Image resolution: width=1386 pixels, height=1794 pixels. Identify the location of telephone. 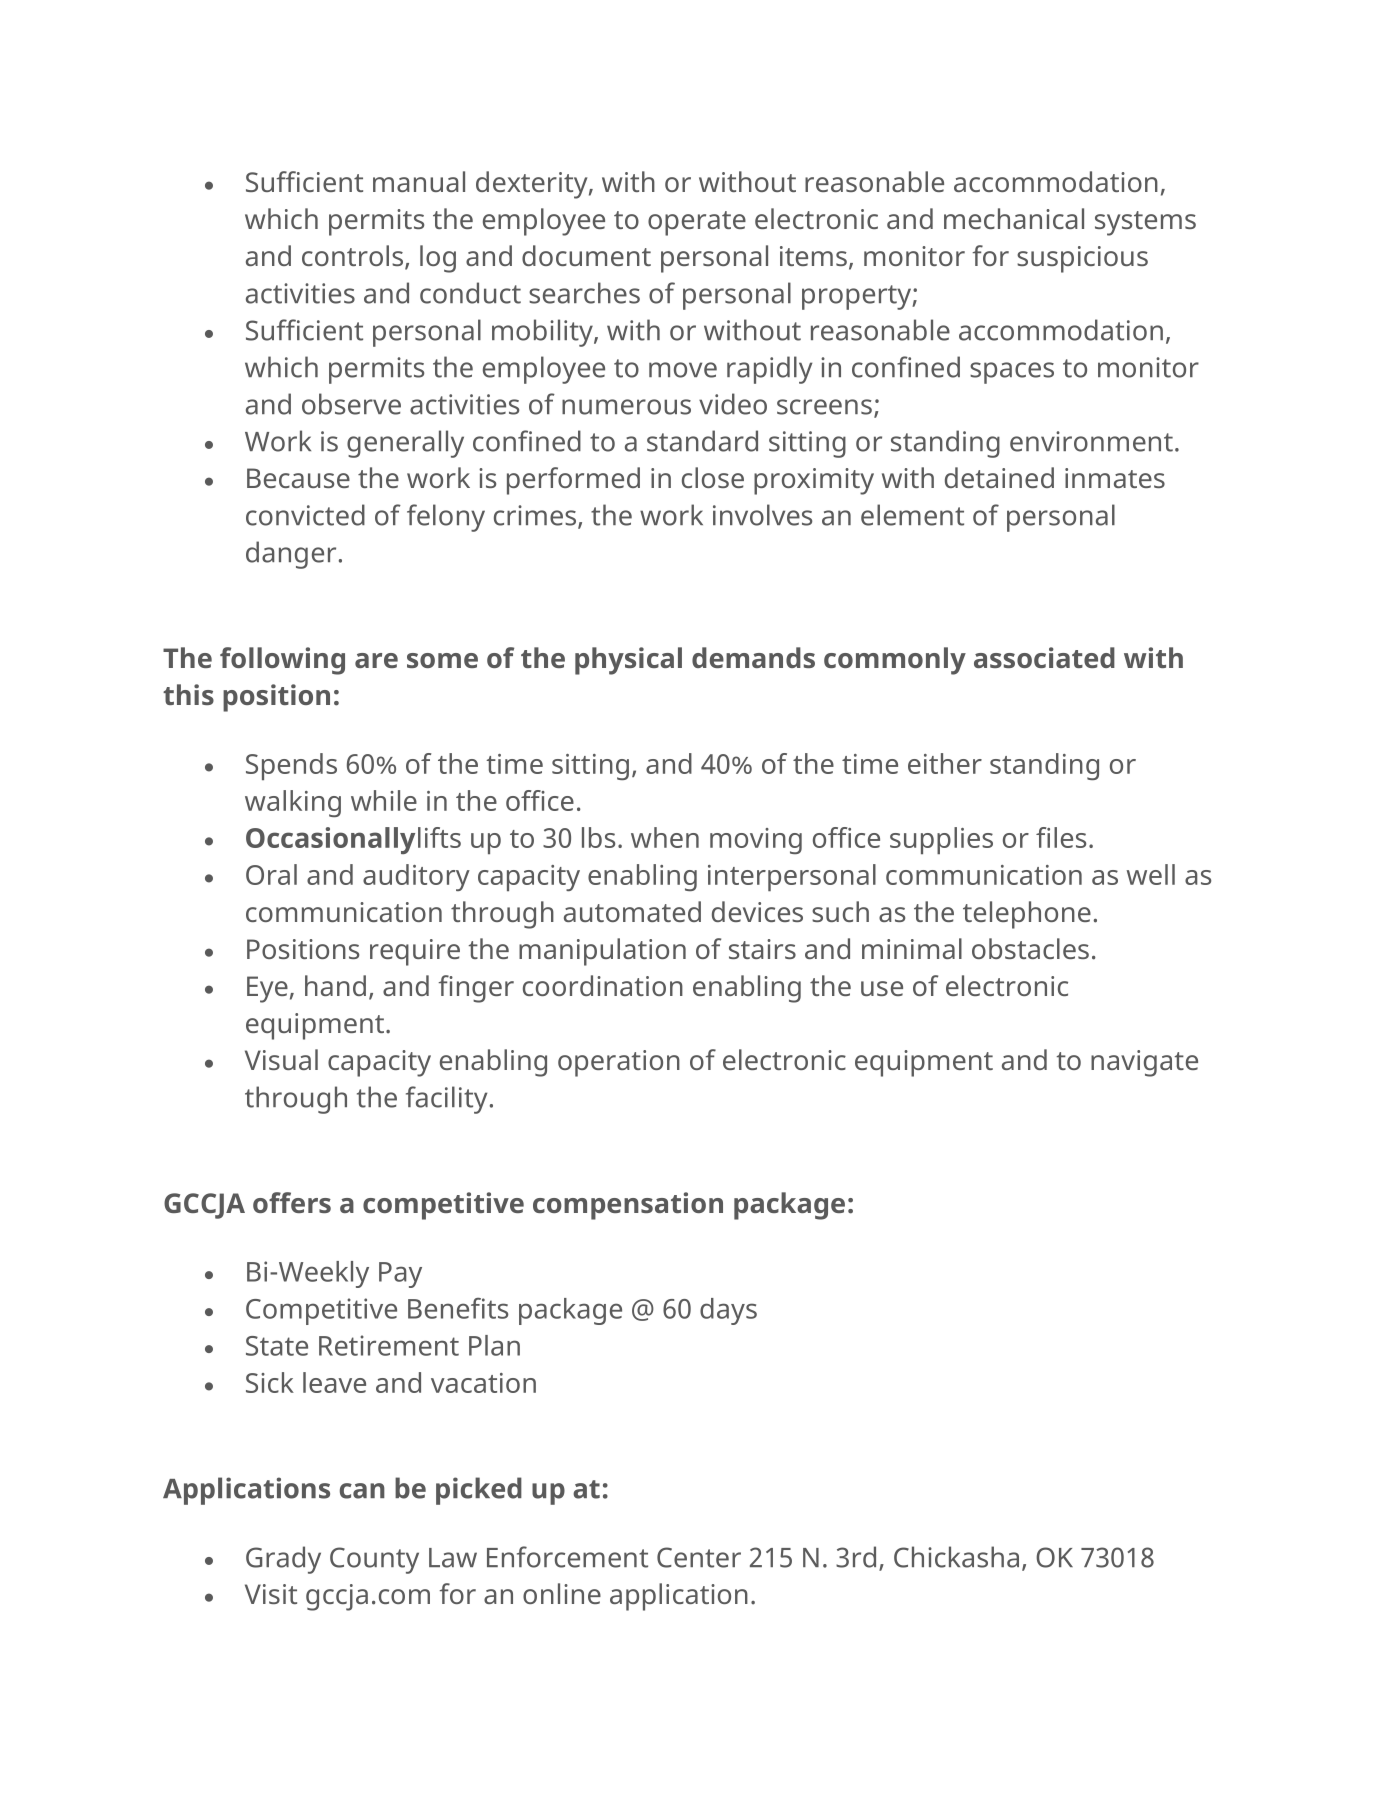
(1027, 915).
